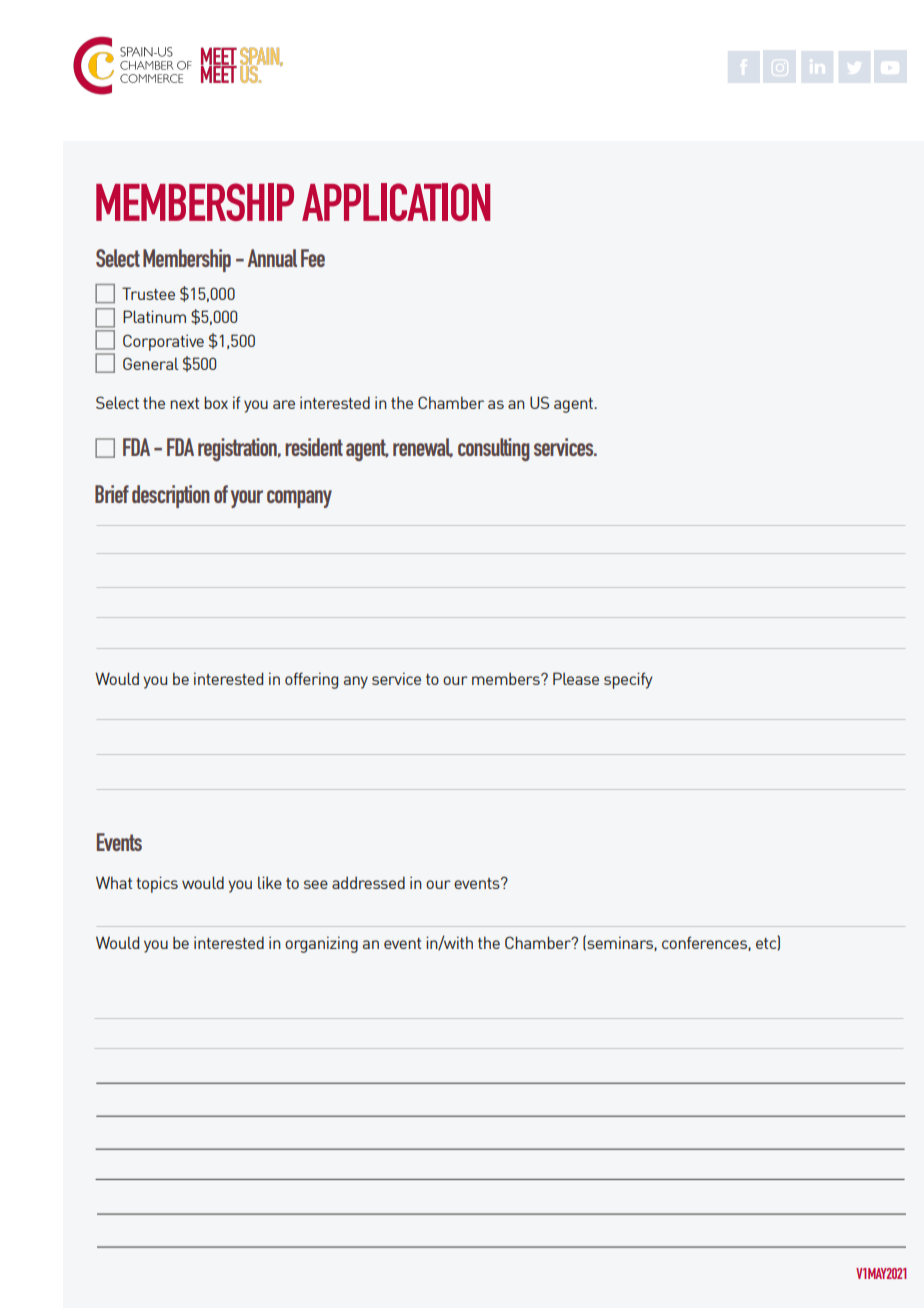  Describe the element at coordinates (368, 882) in the screenshot. I see `addressed` at that location.
